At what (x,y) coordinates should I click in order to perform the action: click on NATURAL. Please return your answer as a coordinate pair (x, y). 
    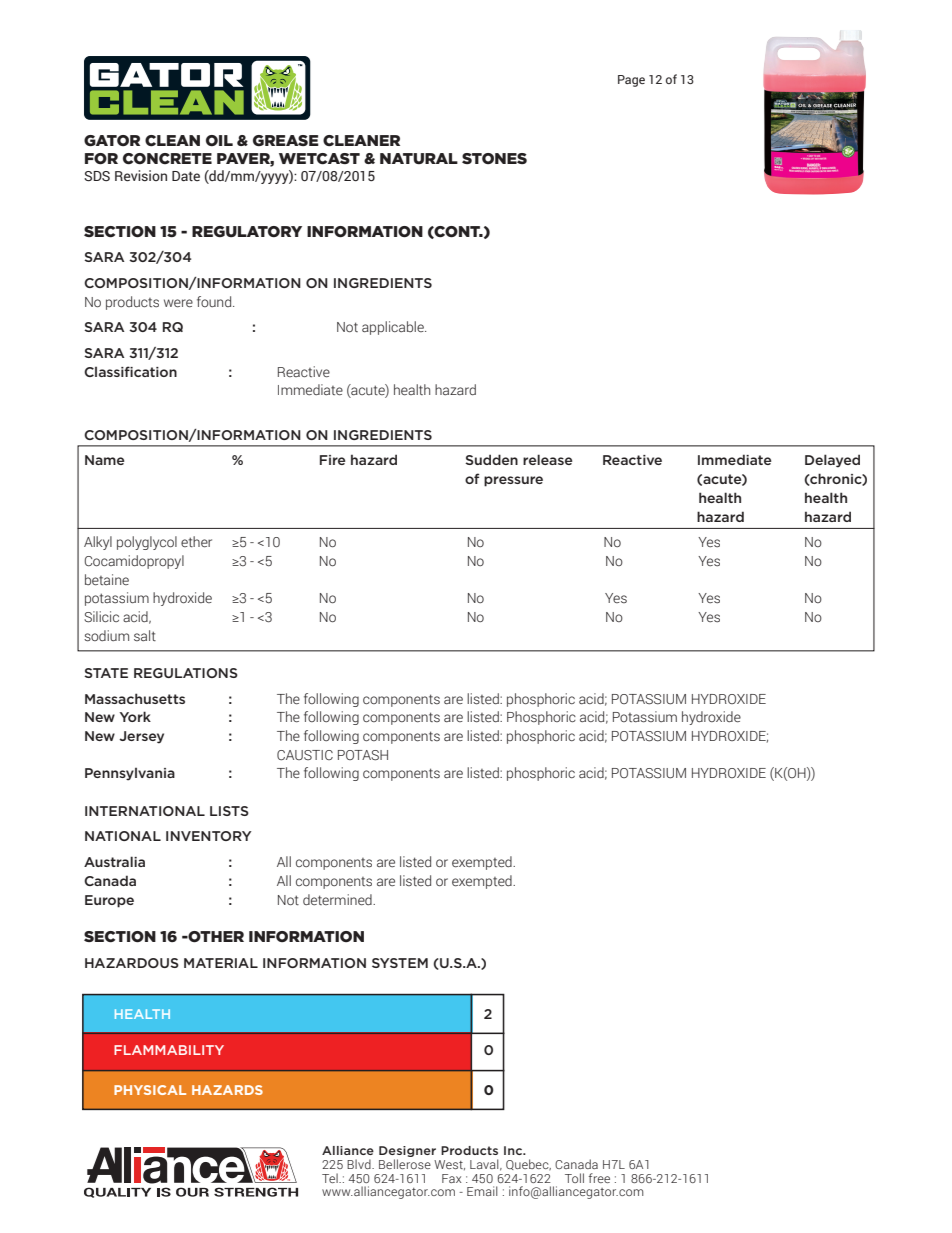
    Looking at the image, I should click on (419, 158).
